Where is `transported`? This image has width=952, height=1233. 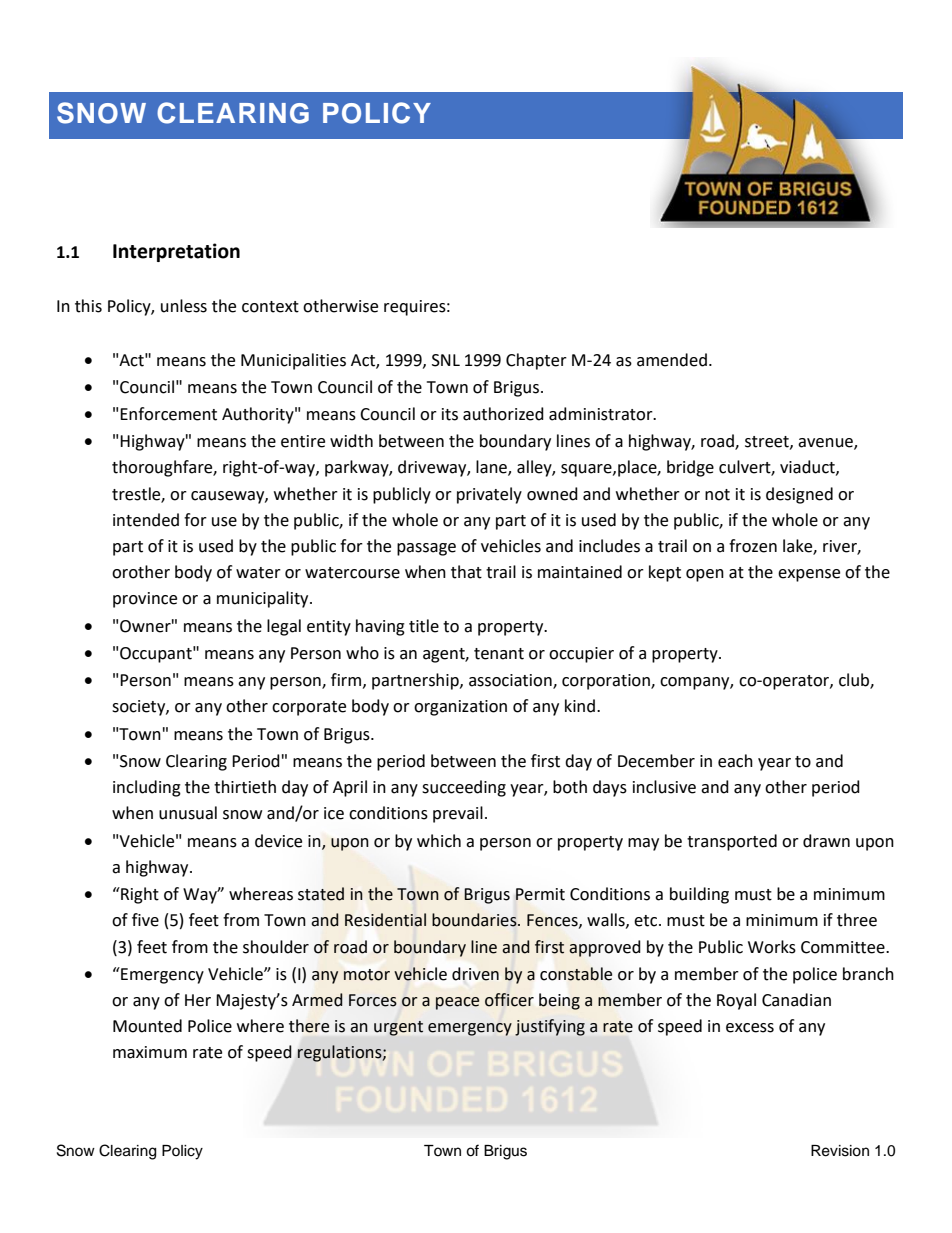
transported is located at coordinates (732, 842).
